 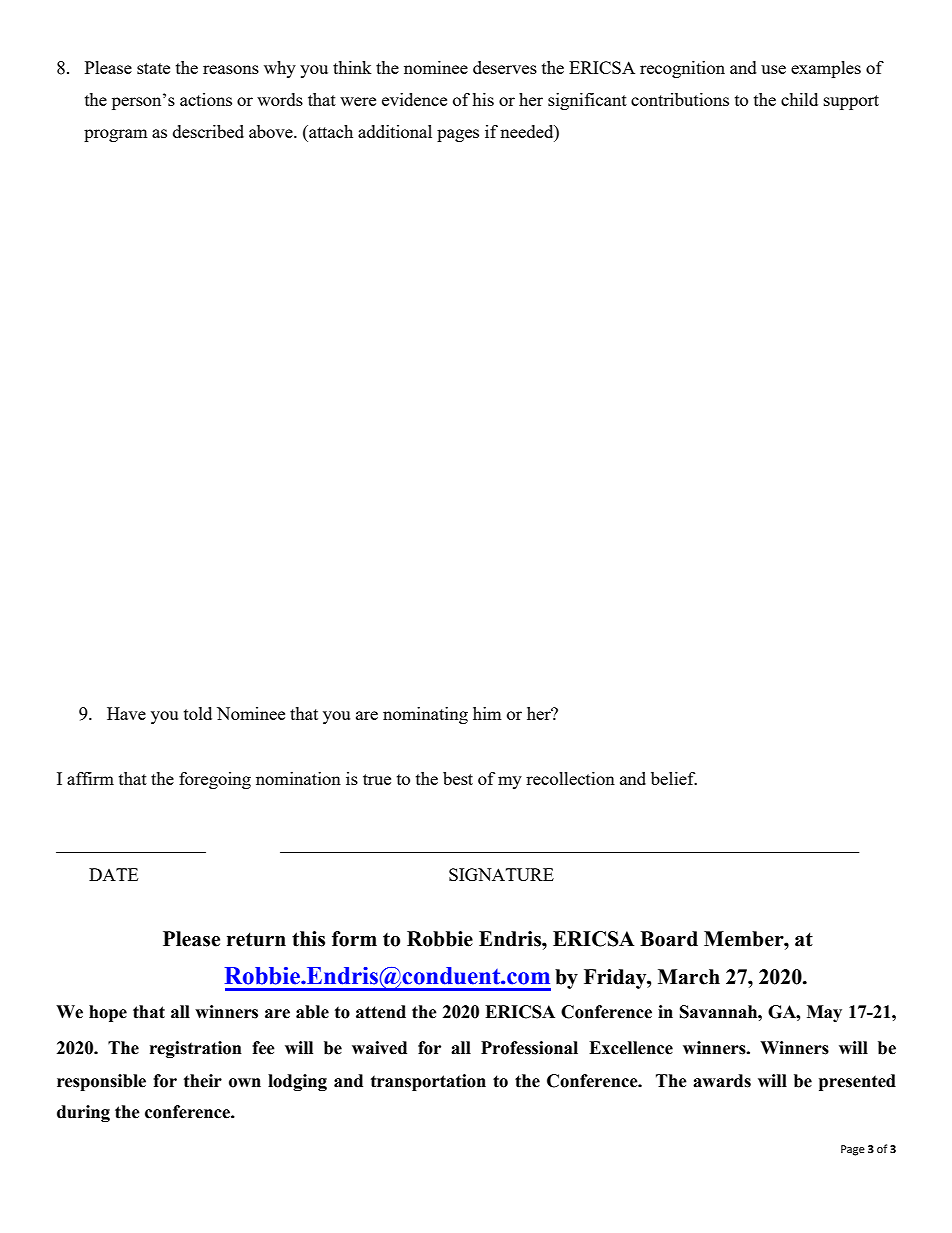 What do you see at coordinates (414, 99) in the image?
I see `evidence` at bounding box center [414, 99].
